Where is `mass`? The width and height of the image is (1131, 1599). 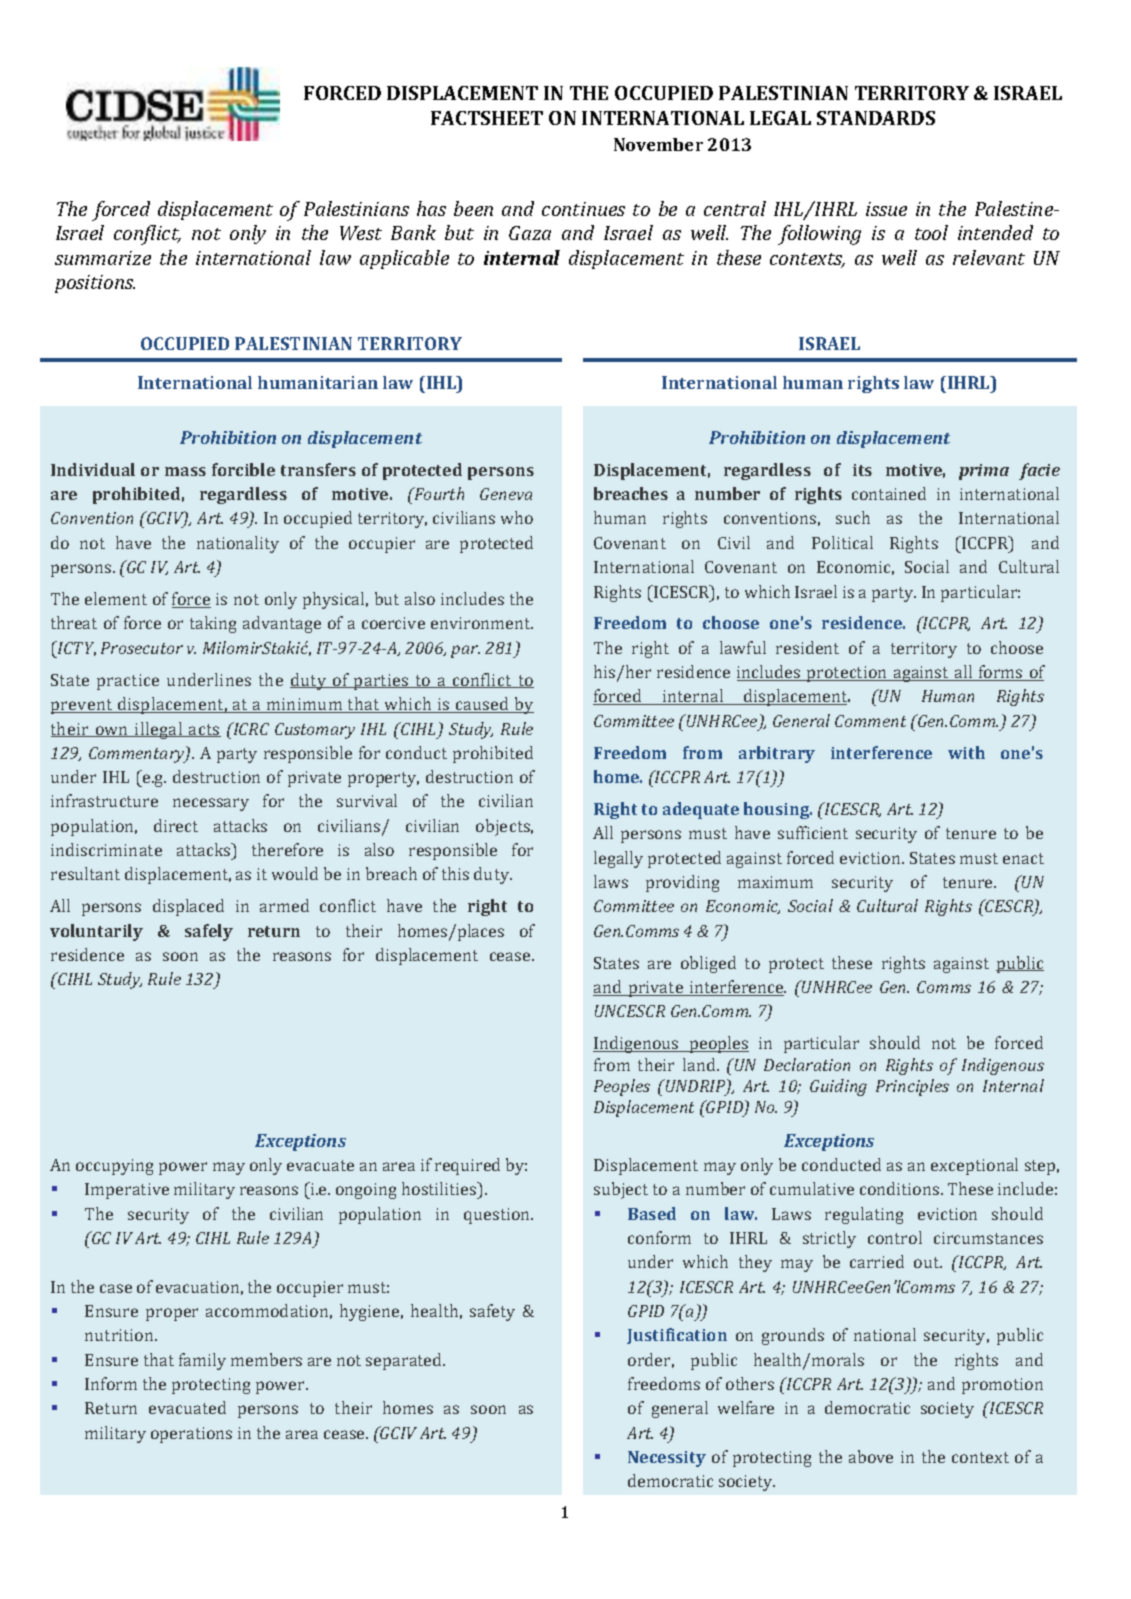 mass is located at coordinates (185, 471).
